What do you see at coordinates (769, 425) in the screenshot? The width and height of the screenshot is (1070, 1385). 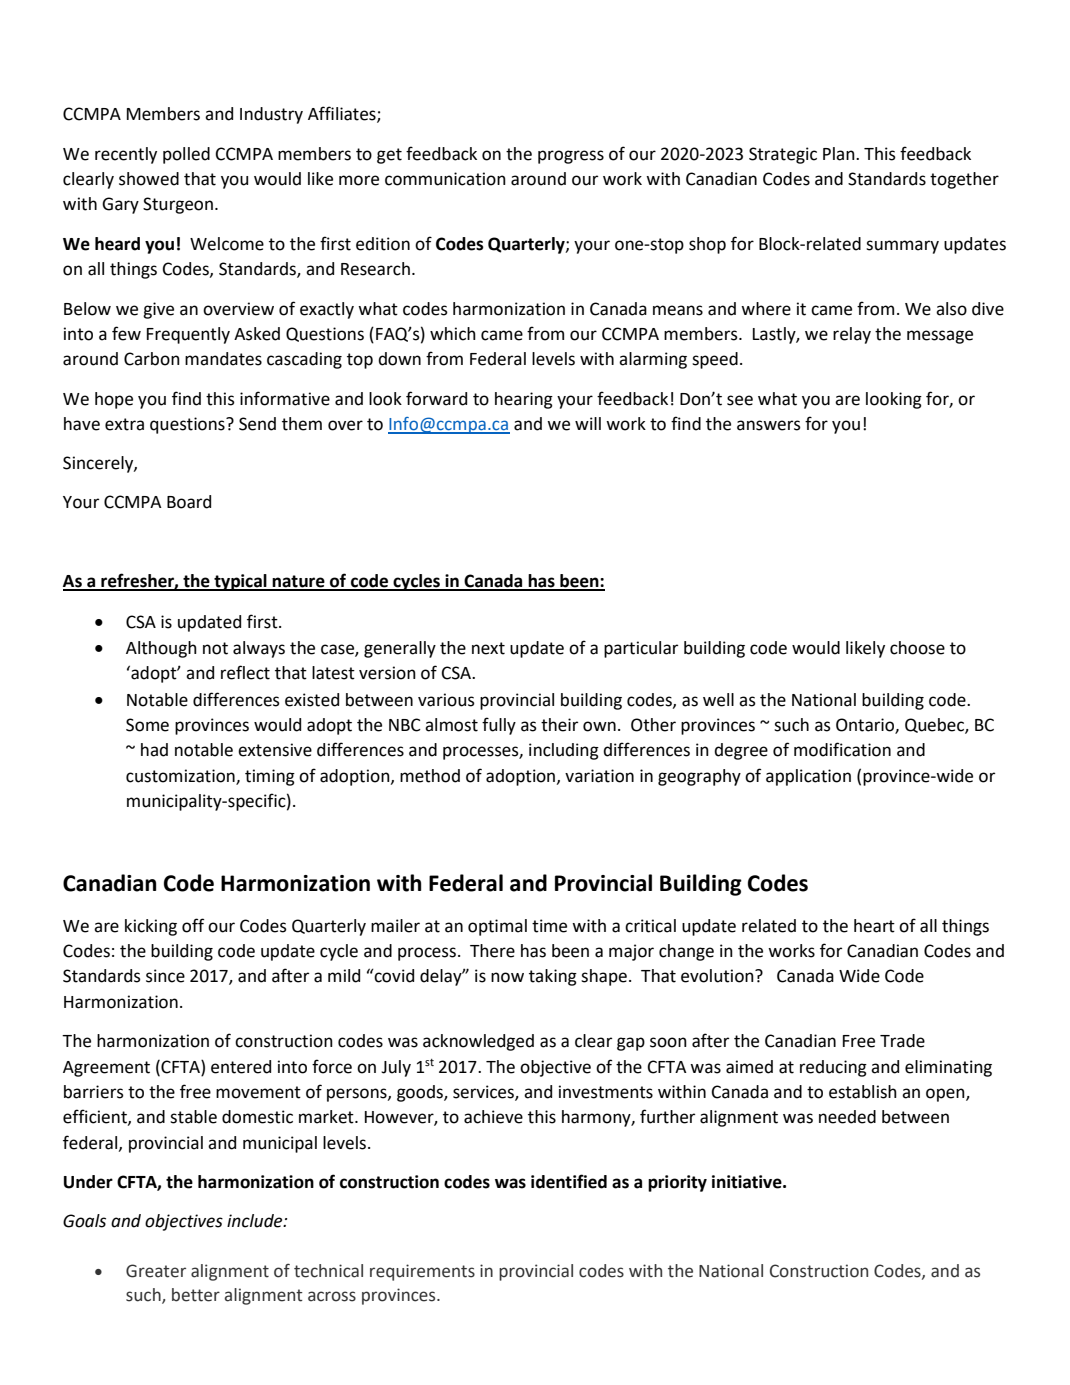 I see `answers` at bounding box center [769, 425].
